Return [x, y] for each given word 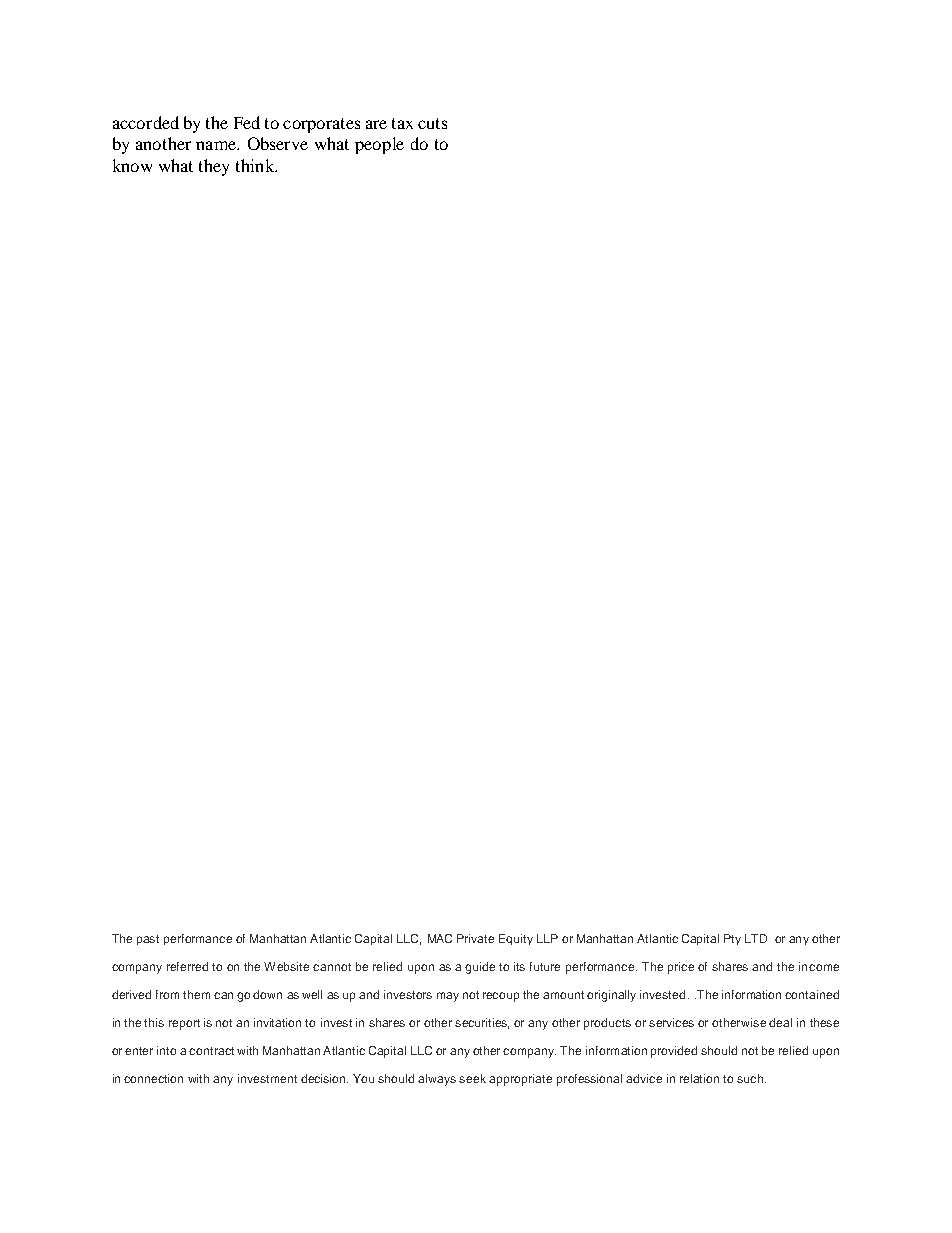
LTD [756, 938]
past [148, 940]
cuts [432, 123]
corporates [321, 125]
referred [187, 966]
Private [475, 938]
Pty [732, 939]
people [379, 145]
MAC [440, 938]
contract [211, 1051]
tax [402, 123]
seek [472, 1078]
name [217, 145]
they [214, 167]
